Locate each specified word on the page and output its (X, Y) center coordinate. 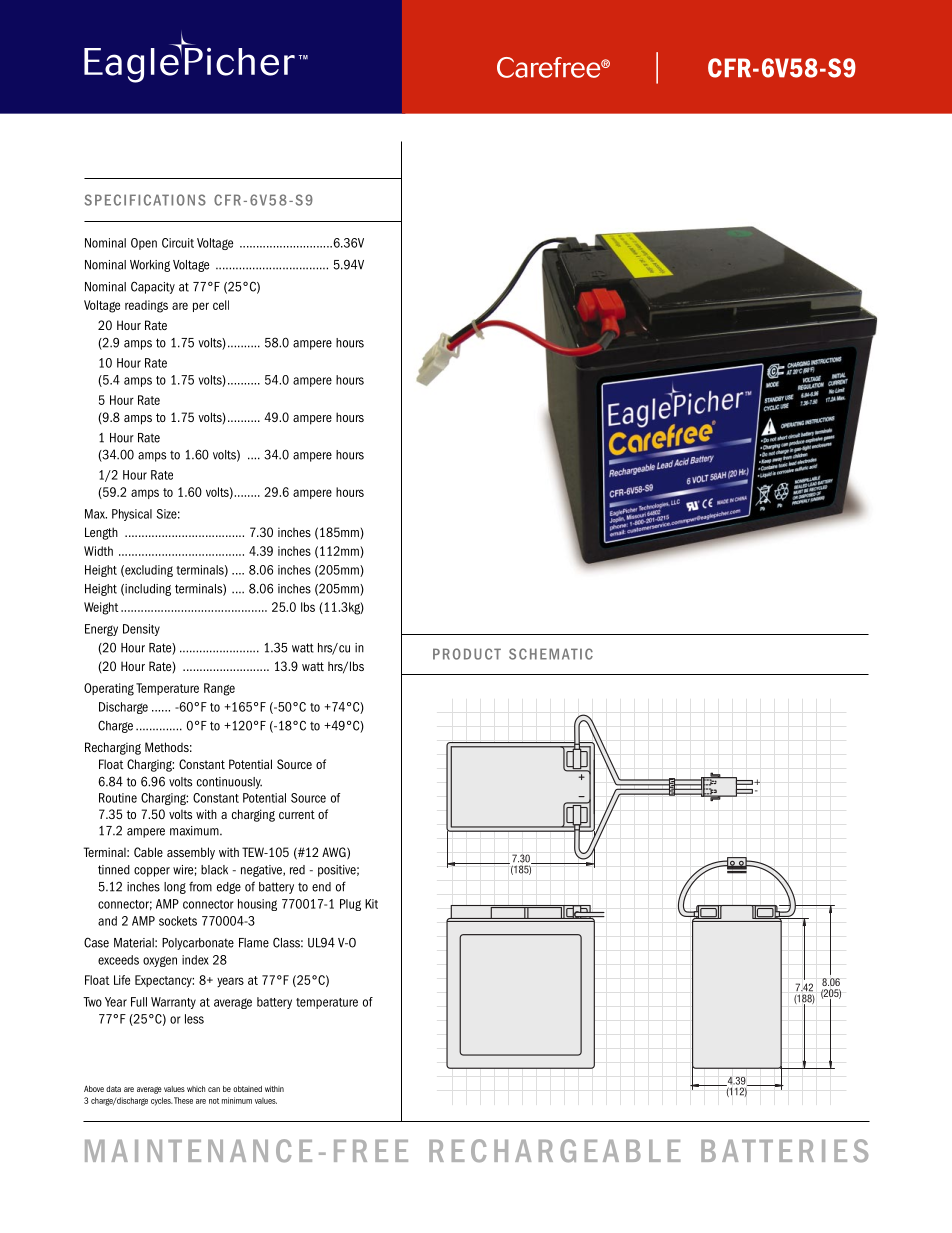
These (183, 1100)
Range (219, 689)
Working (150, 266)
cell (221, 305)
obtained (247, 1089)
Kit (371, 904)
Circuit (178, 243)
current (297, 814)
